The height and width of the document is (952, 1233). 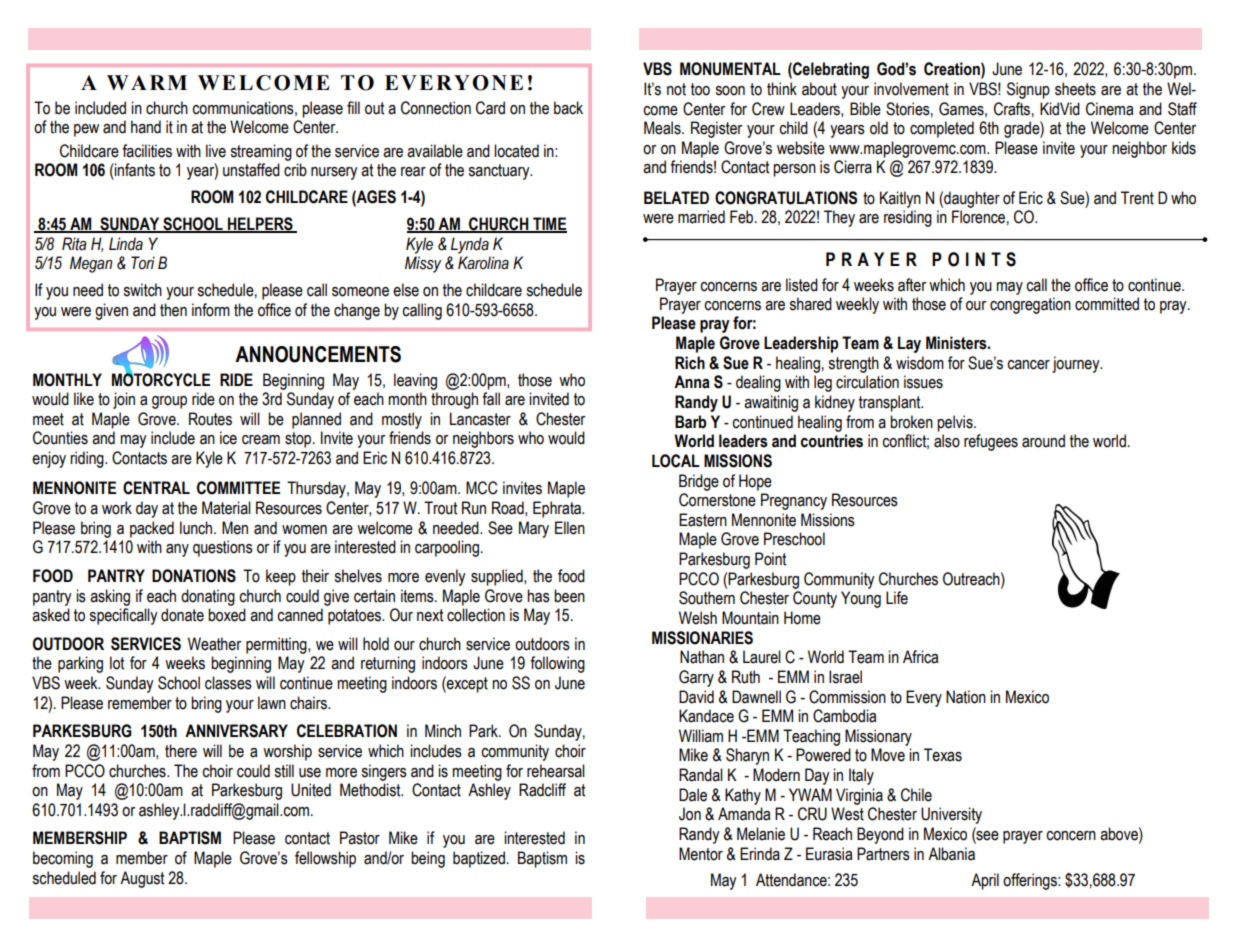 I want to click on been, so click(x=569, y=596).
